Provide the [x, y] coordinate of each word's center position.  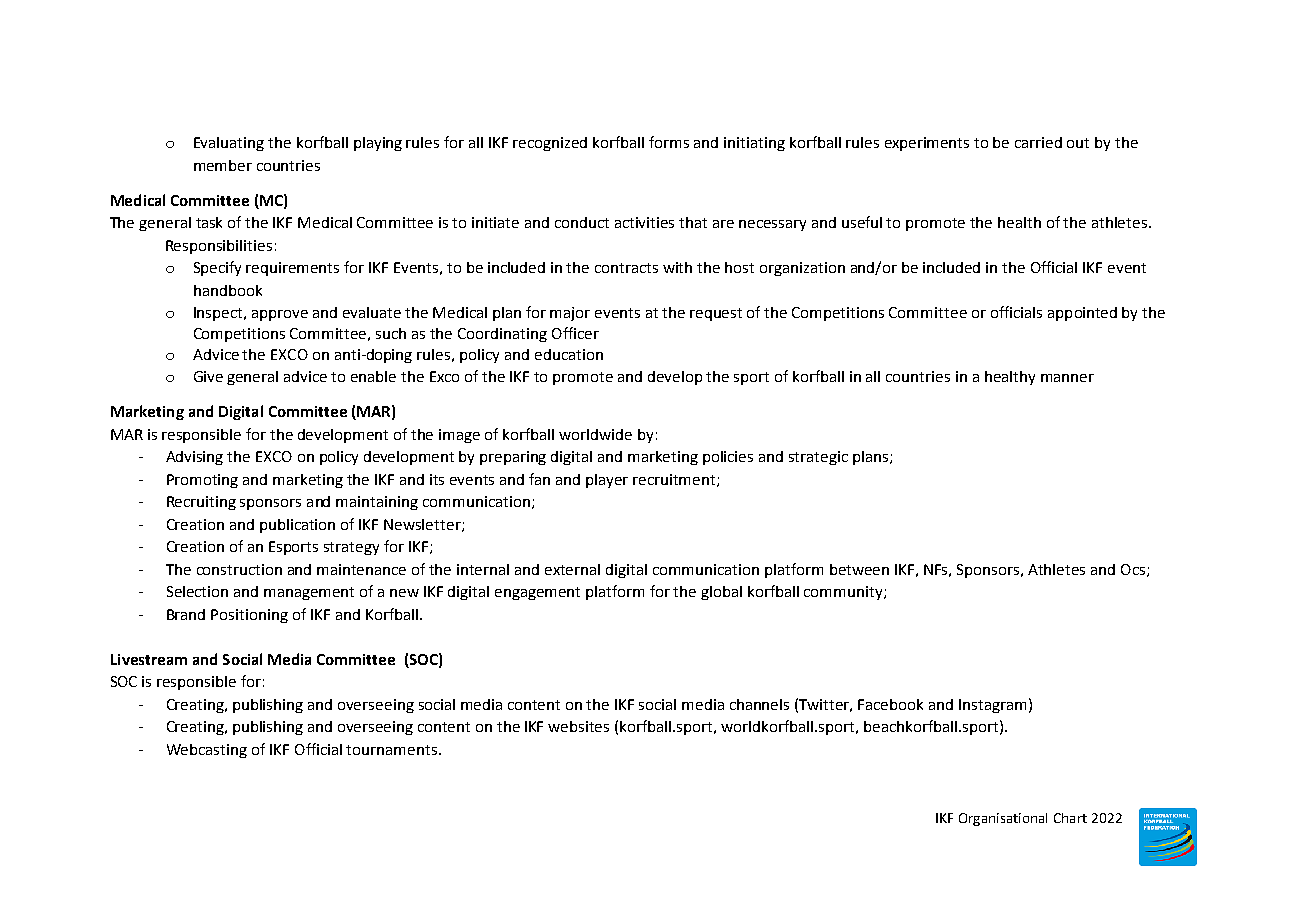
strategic [818, 458]
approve [280, 315]
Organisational [1003, 819]
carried [1038, 142]
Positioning [249, 616]
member [223, 165]
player [607, 481]
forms [669, 142]
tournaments [391, 750]
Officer [575, 333]
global [721, 593]
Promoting [202, 481]
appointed [1082, 314]
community [844, 593]
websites [578, 726]
